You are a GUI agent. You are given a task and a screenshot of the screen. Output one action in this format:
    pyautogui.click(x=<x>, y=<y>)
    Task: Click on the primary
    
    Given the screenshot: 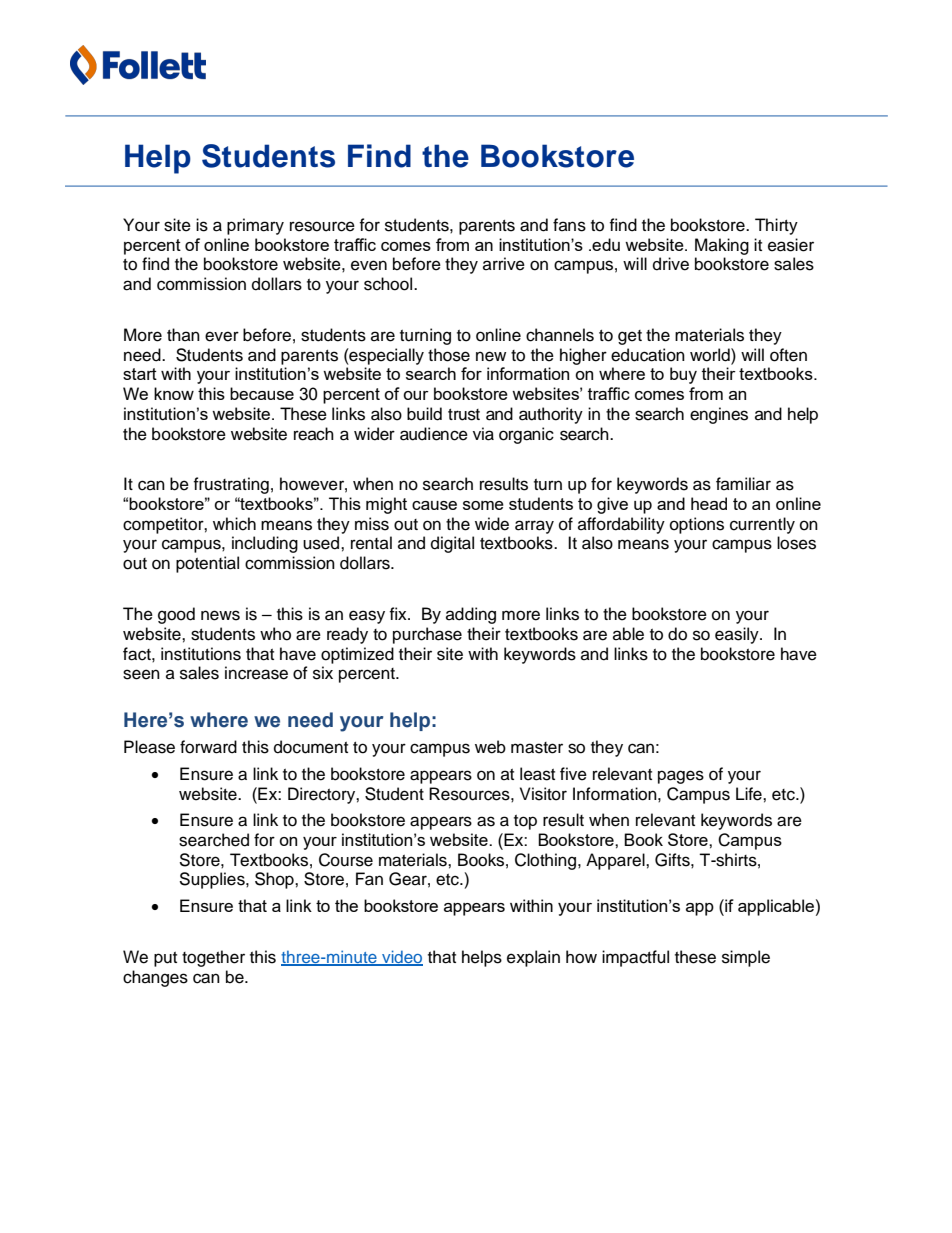 What is the action you would take?
    pyautogui.click(x=255, y=226)
